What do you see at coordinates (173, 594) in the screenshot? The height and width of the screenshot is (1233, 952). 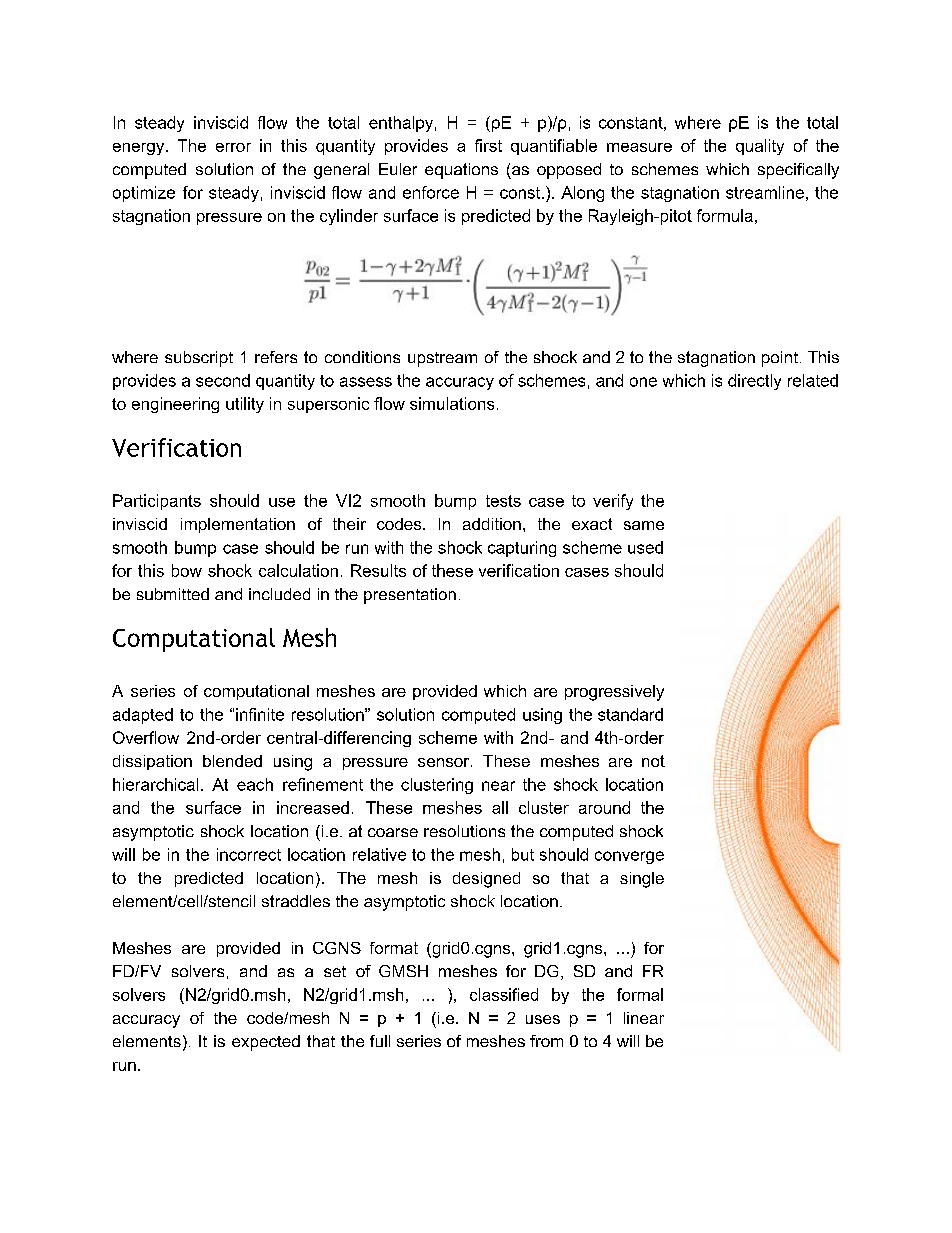 I see `submitted` at bounding box center [173, 594].
